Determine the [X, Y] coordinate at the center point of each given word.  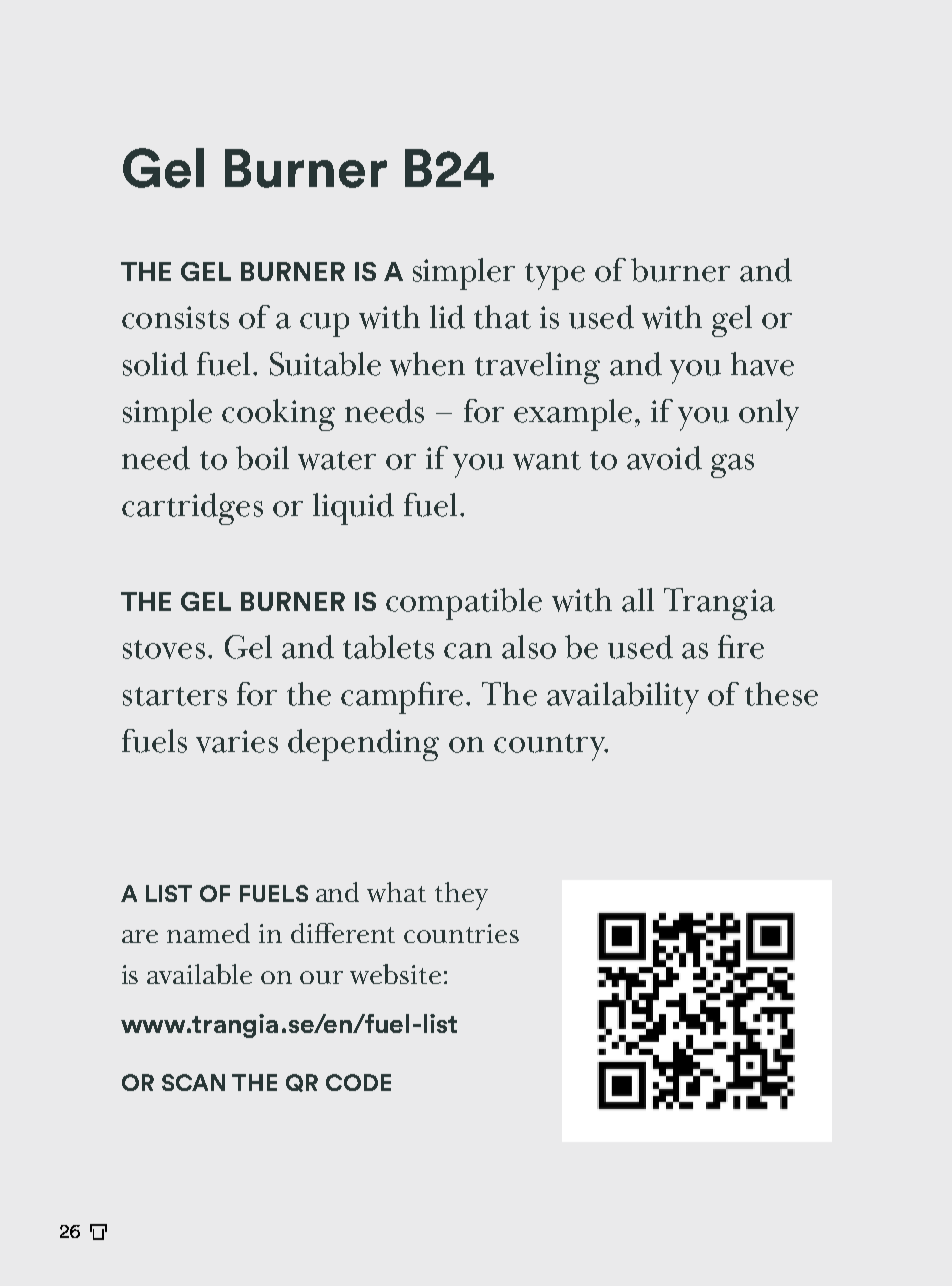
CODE [358, 1082]
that [502, 317]
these [781, 694]
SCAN [193, 1082]
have [762, 364]
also [529, 647]
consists [175, 317]
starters [175, 696]
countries [461, 933]
